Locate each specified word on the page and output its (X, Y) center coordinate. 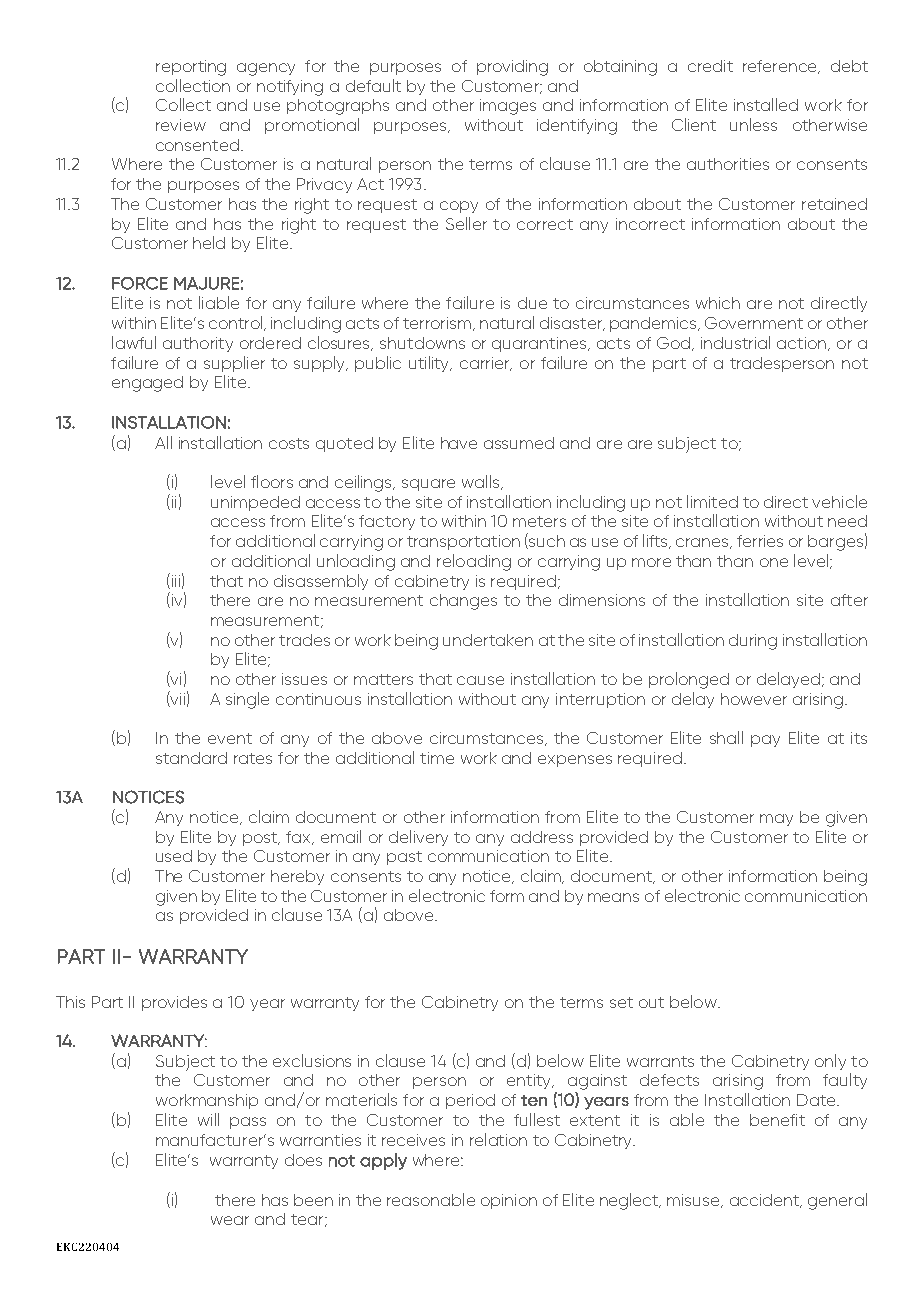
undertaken (488, 640)
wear (230, 1220)
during (753, 642)
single (247, 700)
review (181, 125)
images (508, 107)
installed (766, 104)
